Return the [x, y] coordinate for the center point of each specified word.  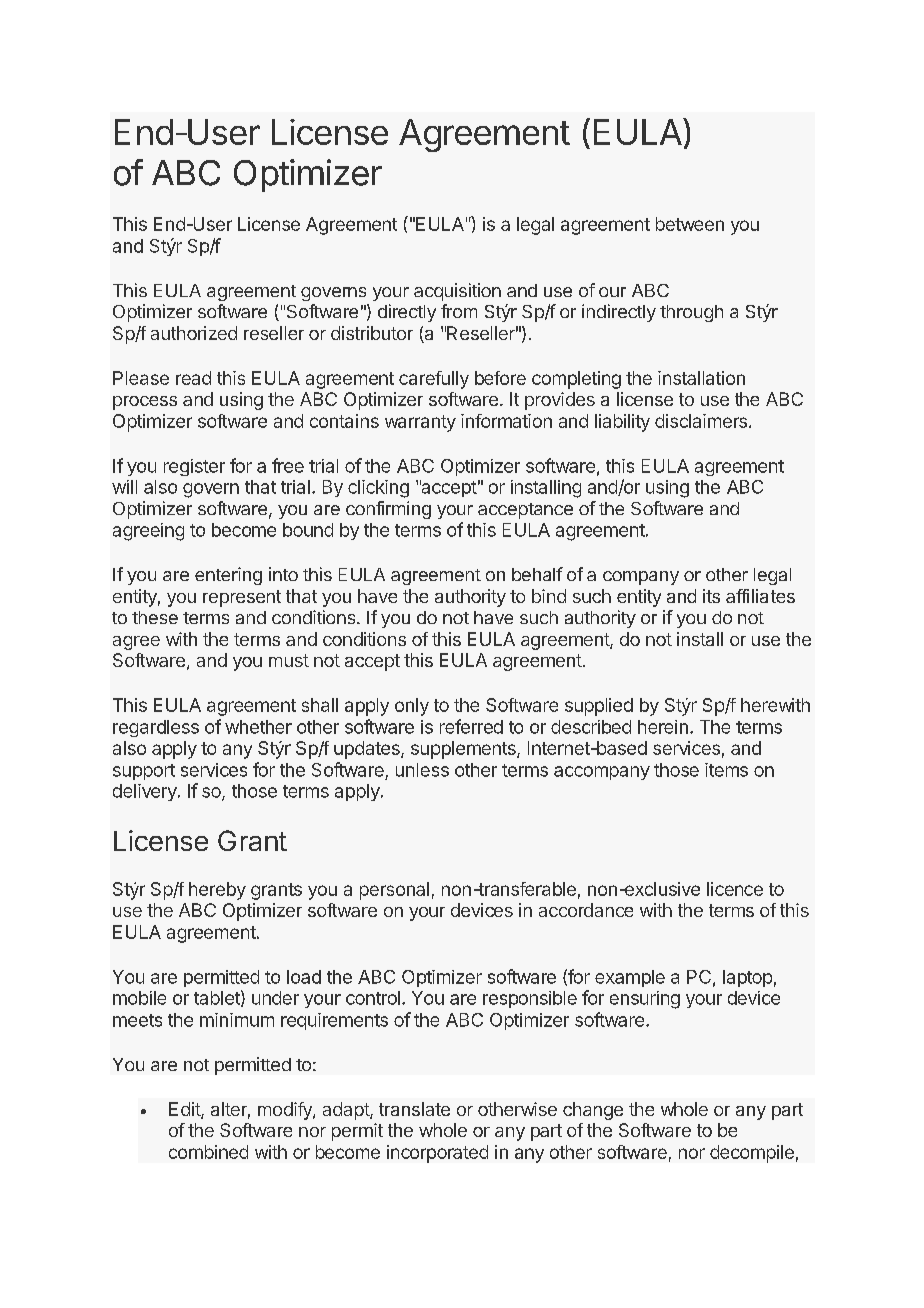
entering [228, 576]
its [711, 596]
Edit [185, 1110]
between [690, 224]
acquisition [457, 292]
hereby [217, 891]
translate [414, 1109]
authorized [194, 333]
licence [735, 889]
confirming [388, 510]
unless [422, 770]
